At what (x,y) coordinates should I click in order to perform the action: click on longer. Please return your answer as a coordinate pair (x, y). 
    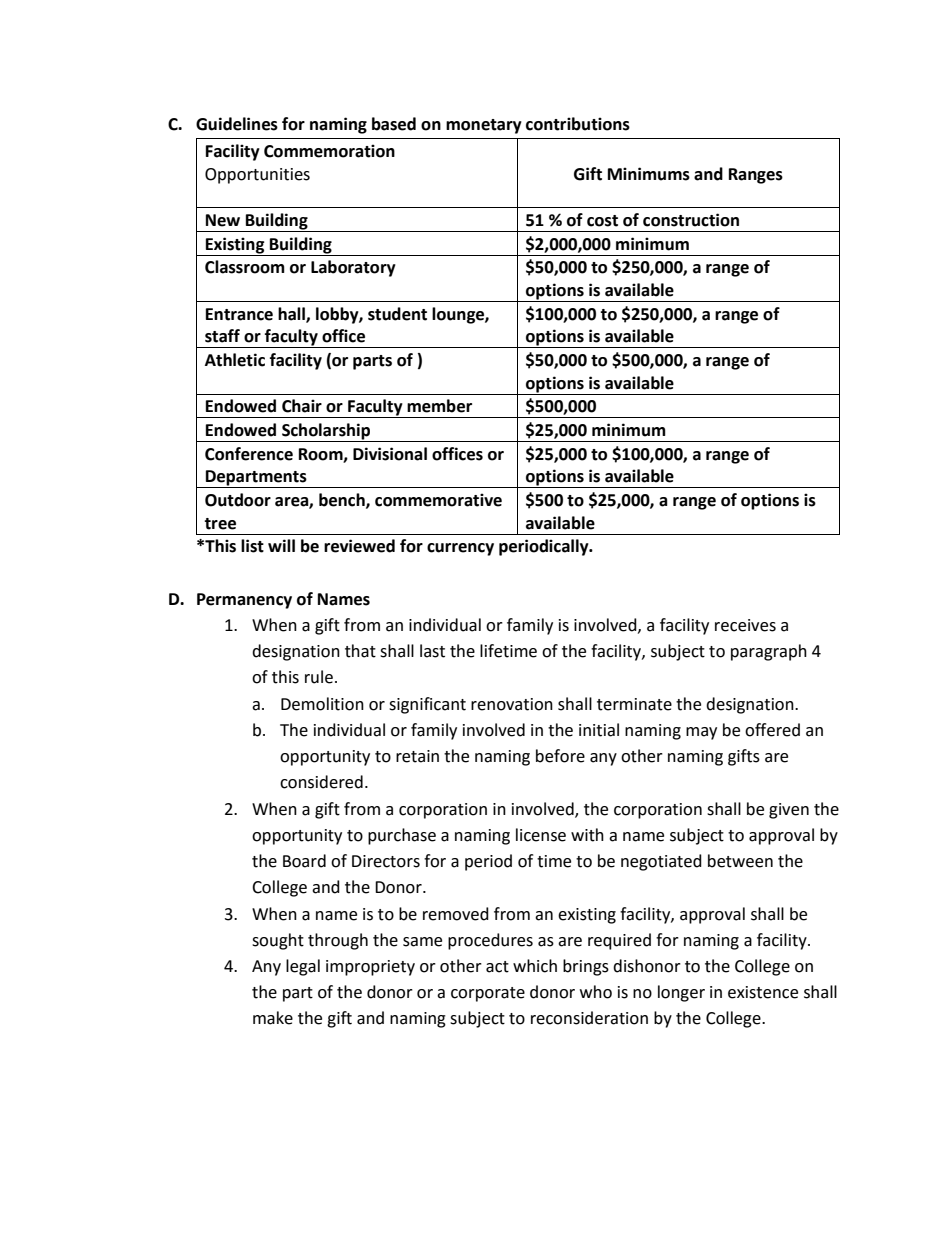
    Looking at the image, I should click on (681, 993).
